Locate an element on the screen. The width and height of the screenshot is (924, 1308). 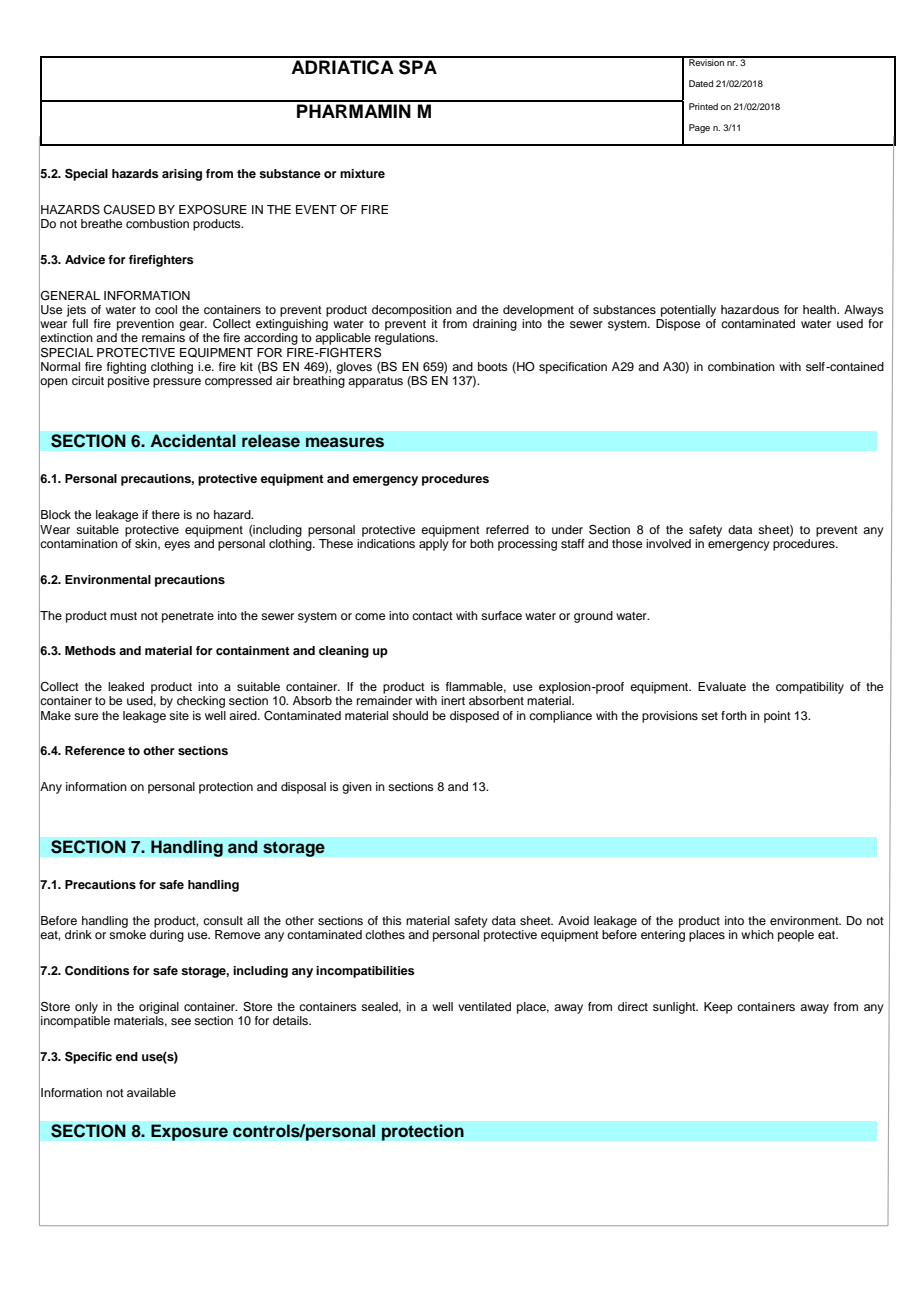
Reference is located at coordinates (95, 750).
